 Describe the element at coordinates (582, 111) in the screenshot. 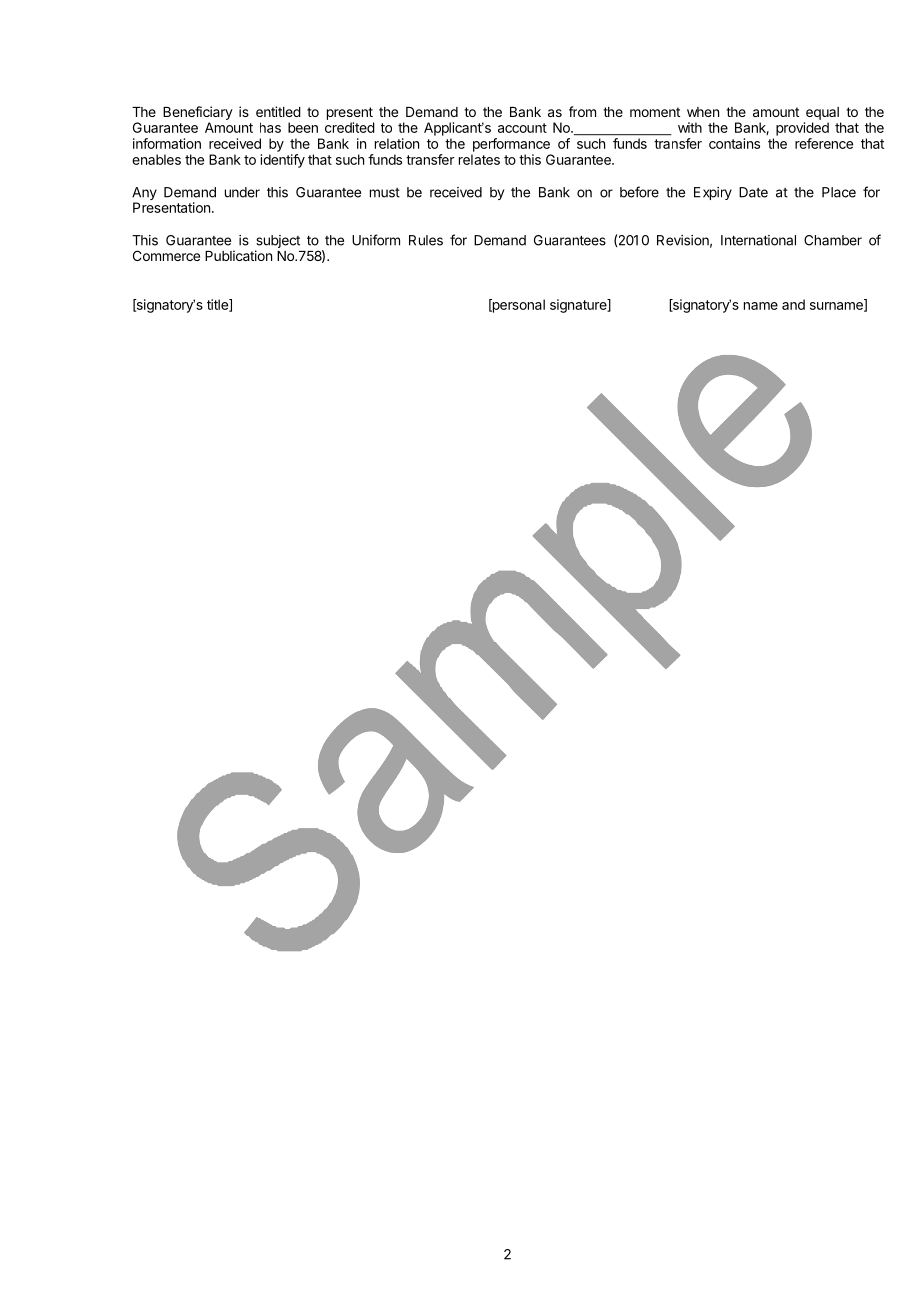

I see `from` at that location.
